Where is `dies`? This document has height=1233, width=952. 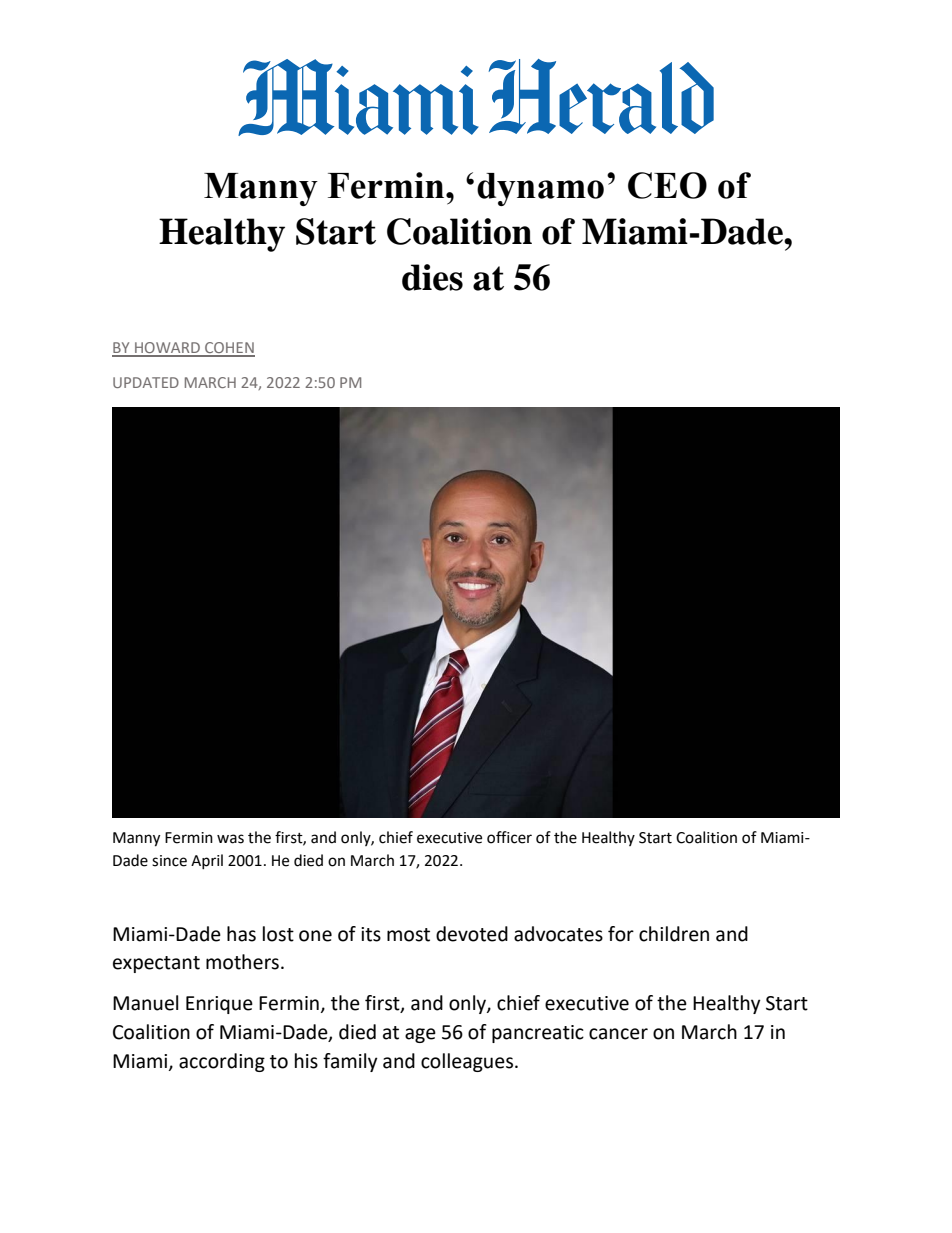
dies is located at coordinates (432, 277).
